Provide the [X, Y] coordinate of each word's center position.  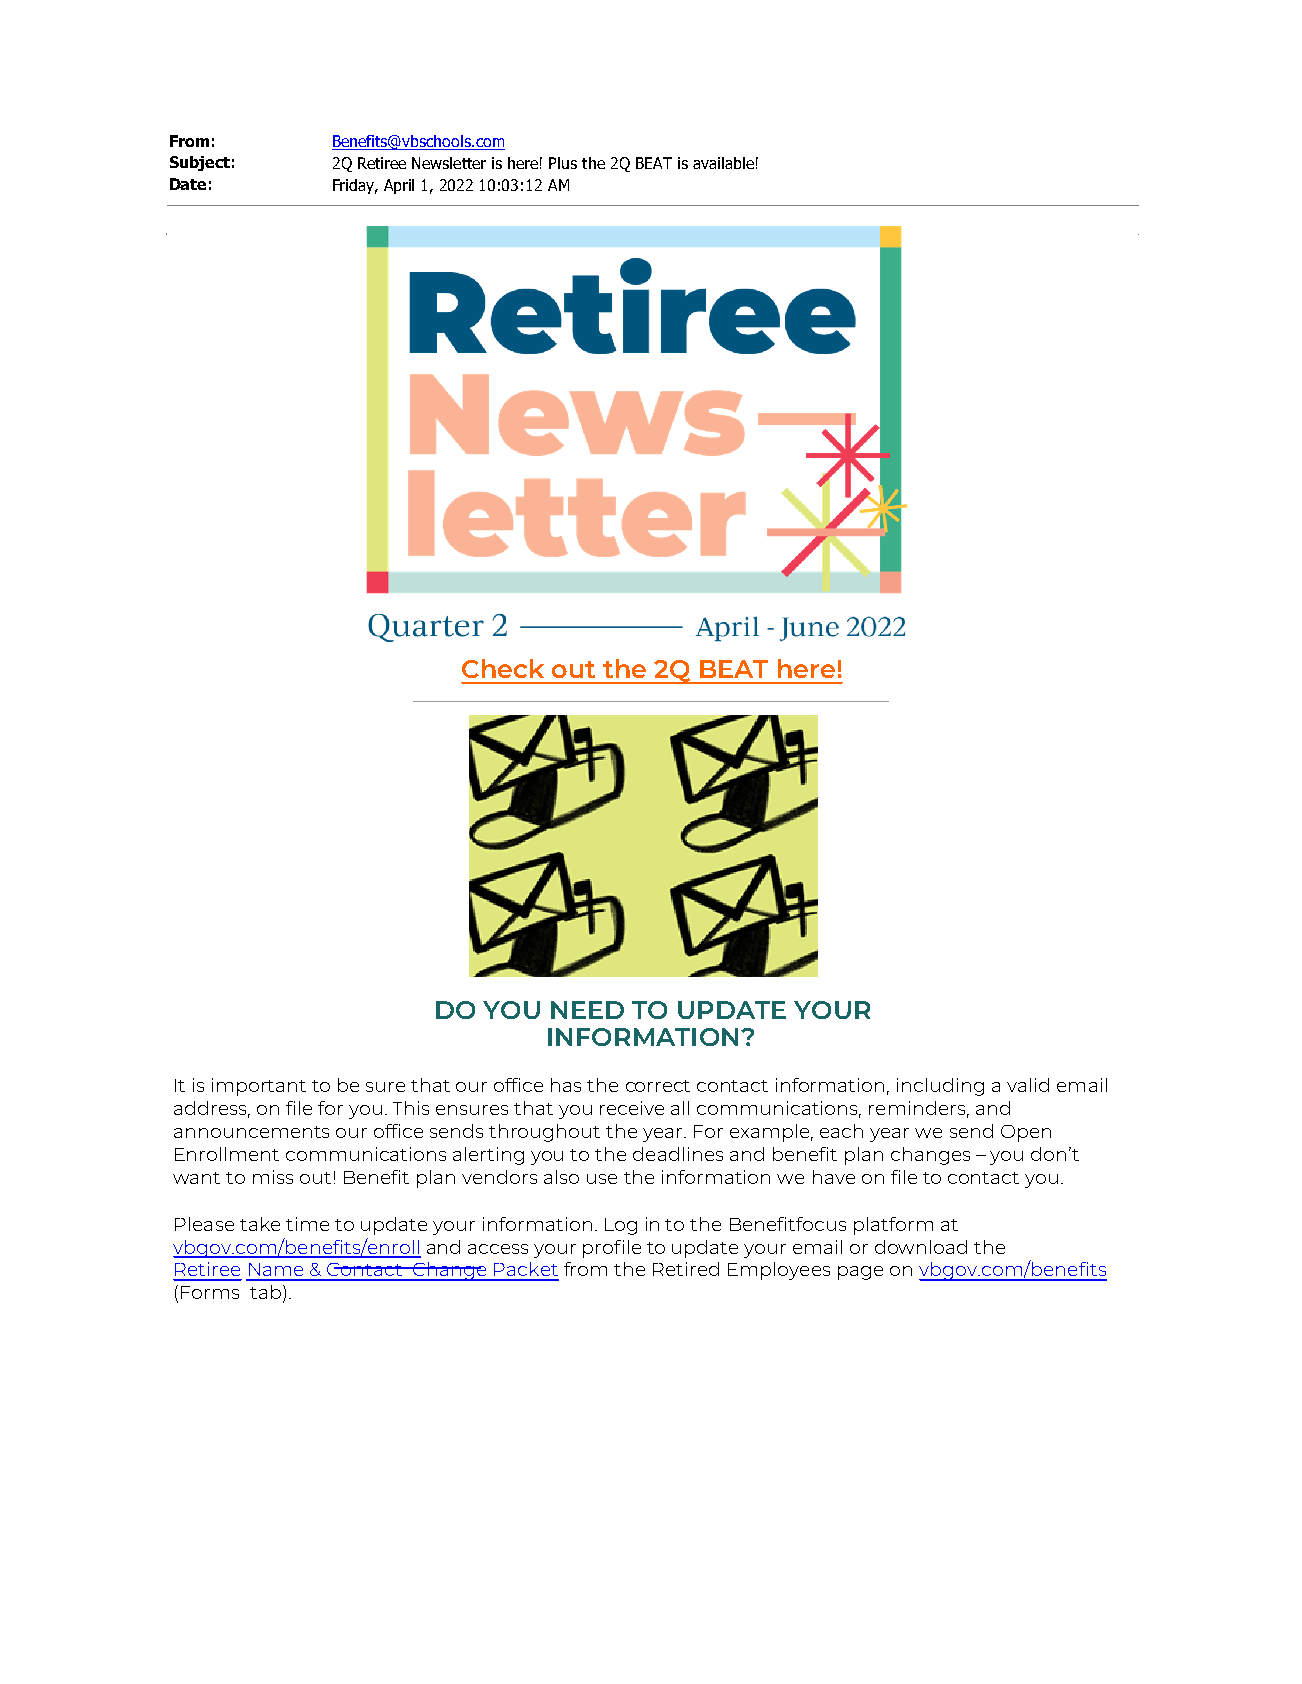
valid [1028, 1085]
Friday [355, 186]
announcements [251, 1132]
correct [658, 1086]
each [841, 1131]
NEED [587, 1010]
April [399, 186]
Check [503, 668]
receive [632, 1108]
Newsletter [449, 163]
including [940, 1087]
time [307, 1224]
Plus [563, 163]
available [723, 163]
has [566, 1085]
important [259, 1087]
